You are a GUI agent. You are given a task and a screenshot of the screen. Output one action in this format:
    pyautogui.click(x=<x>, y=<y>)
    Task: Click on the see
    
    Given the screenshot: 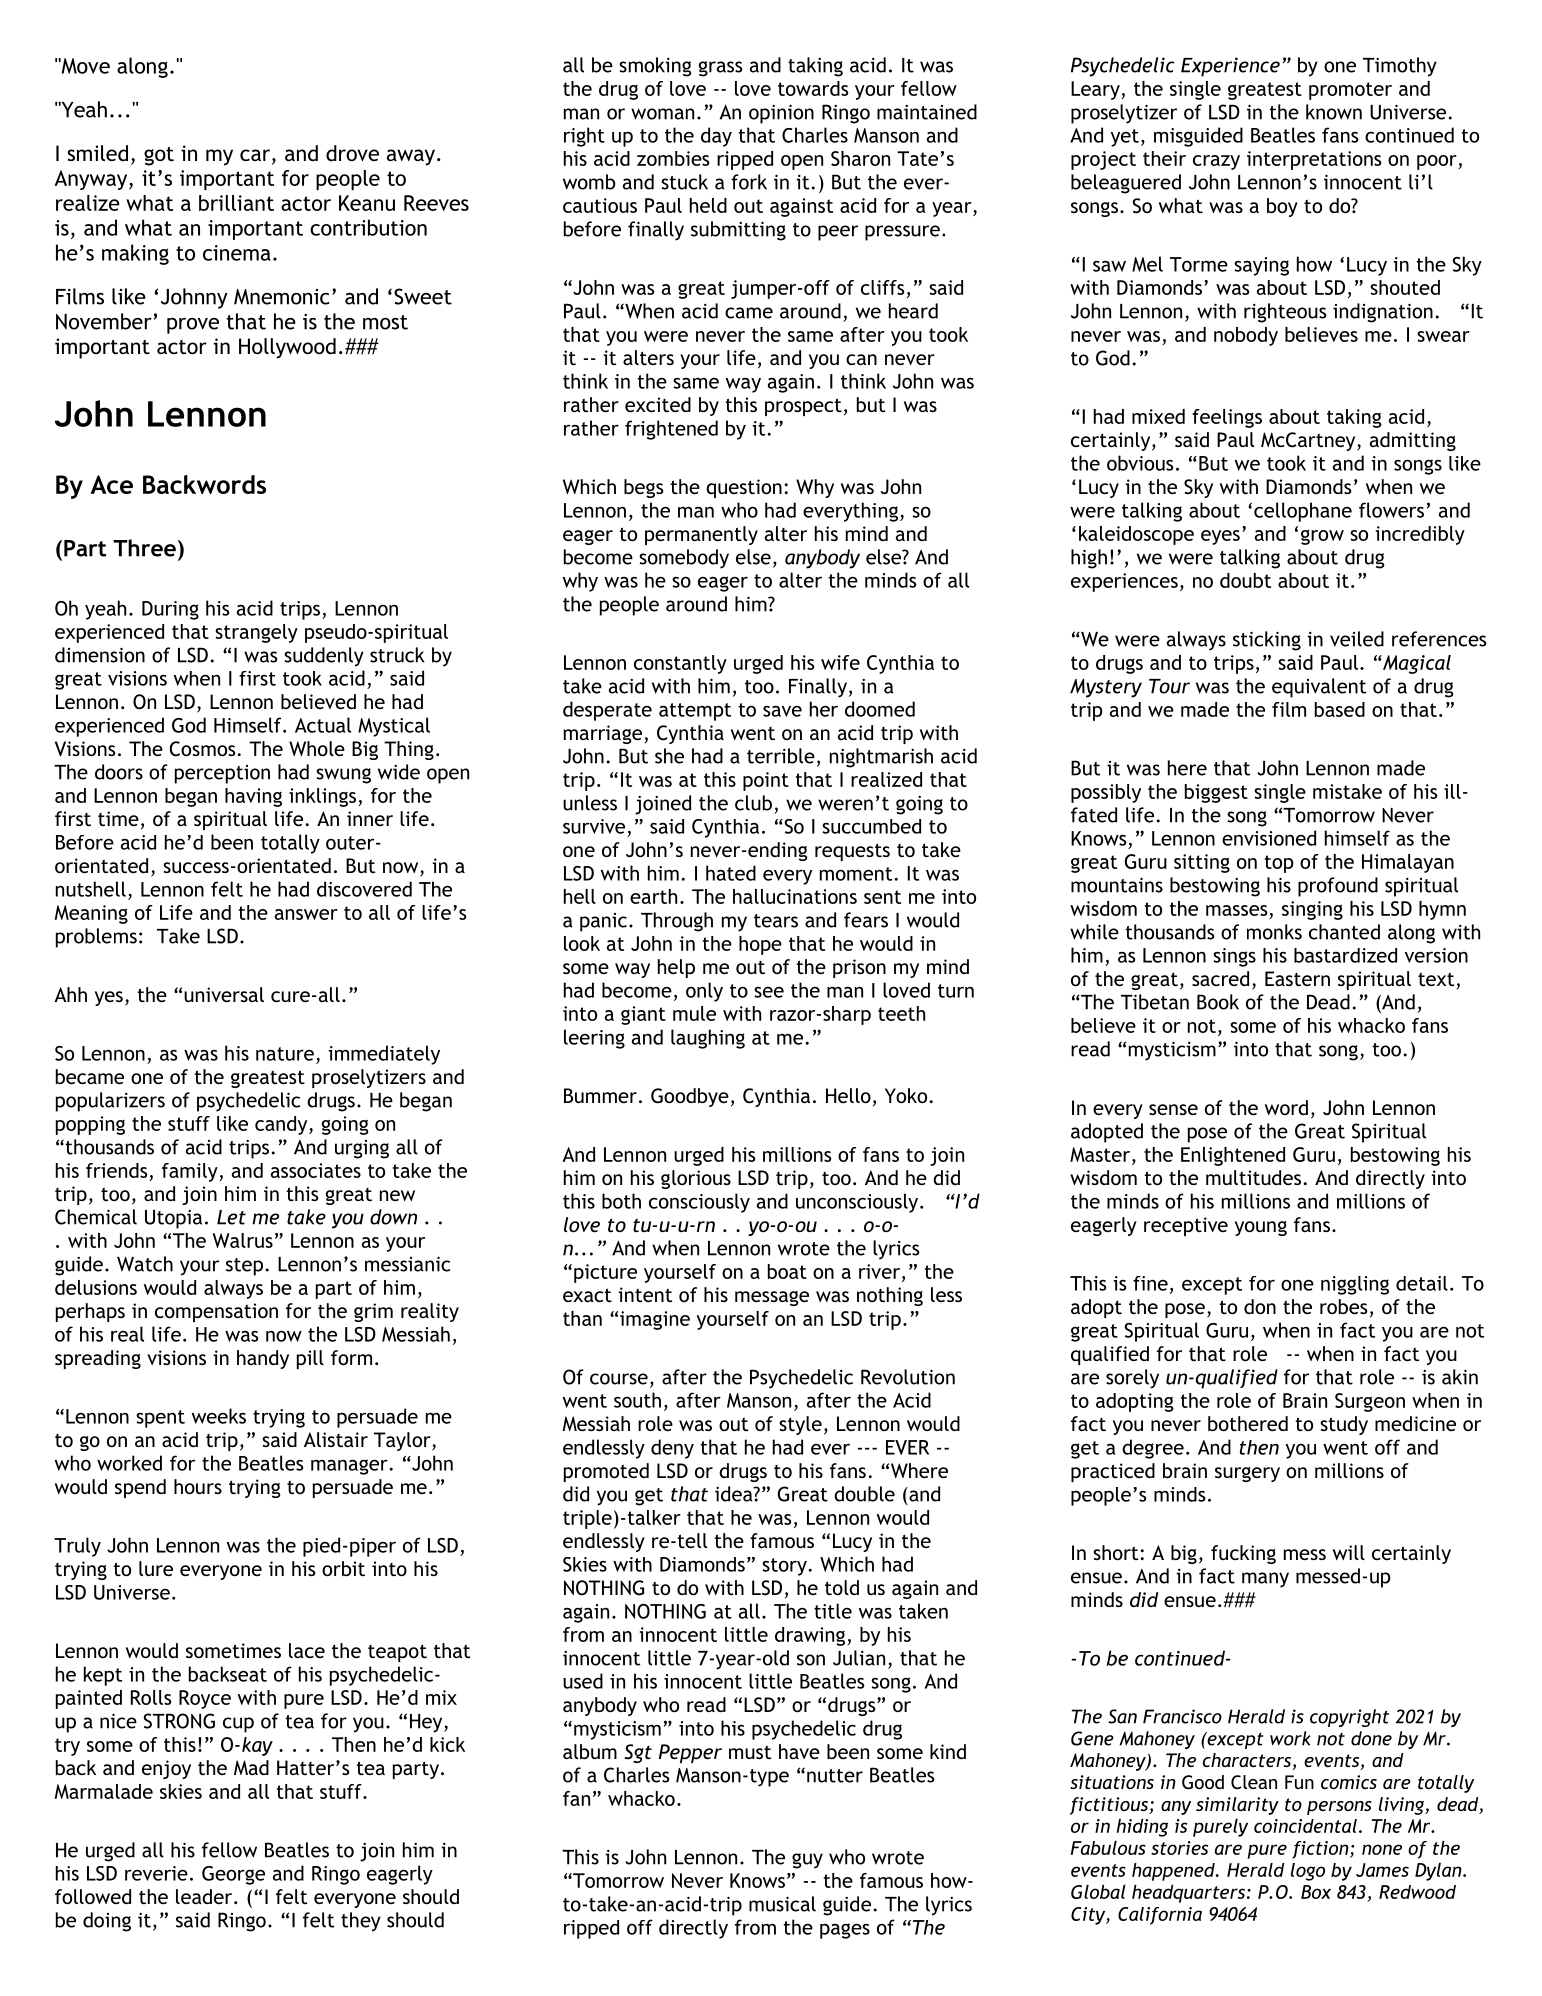 What is the action you would take?
    pyautogui.click(x=769, y=992)
